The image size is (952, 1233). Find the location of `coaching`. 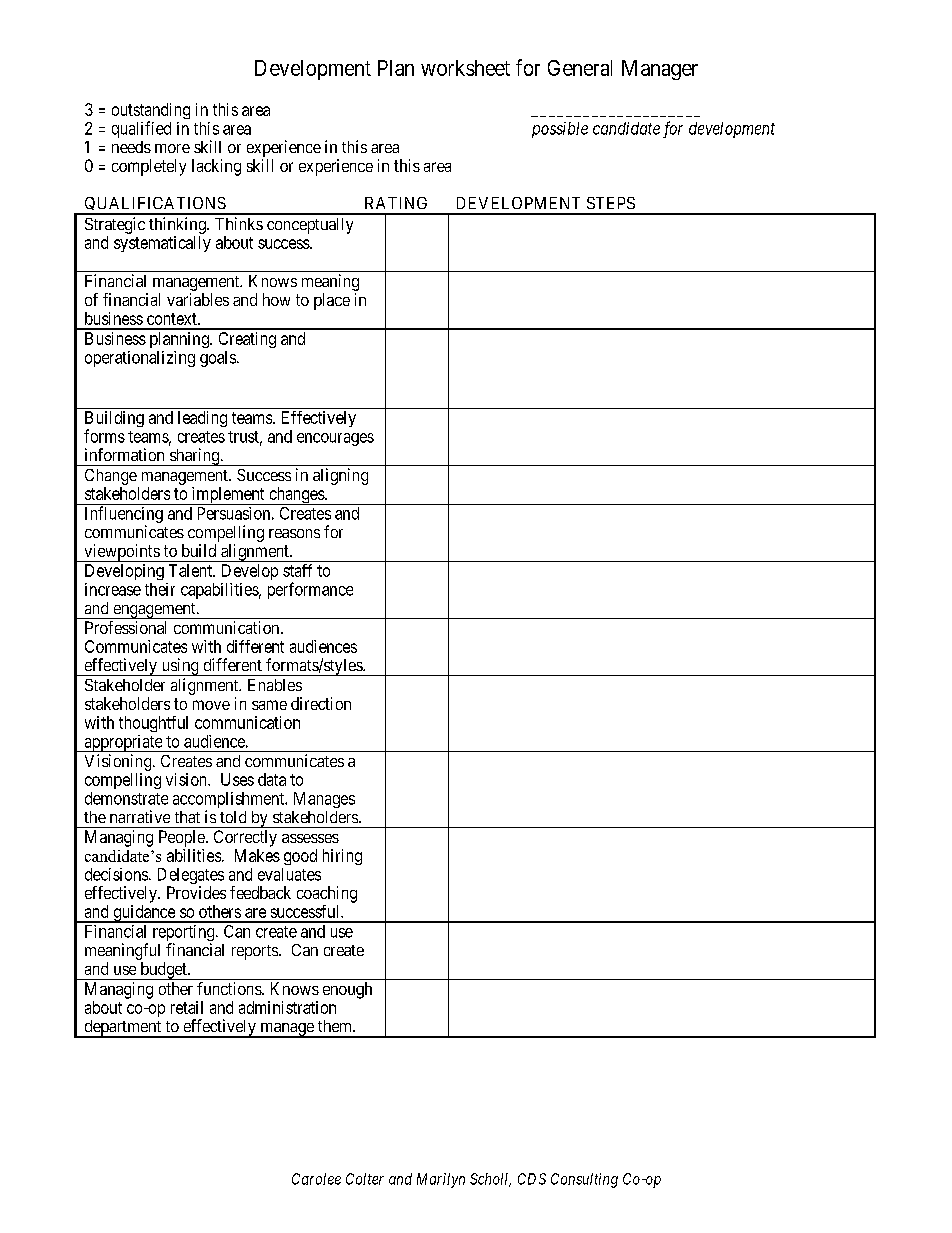

coaching is located at coordinates (327, 894).
